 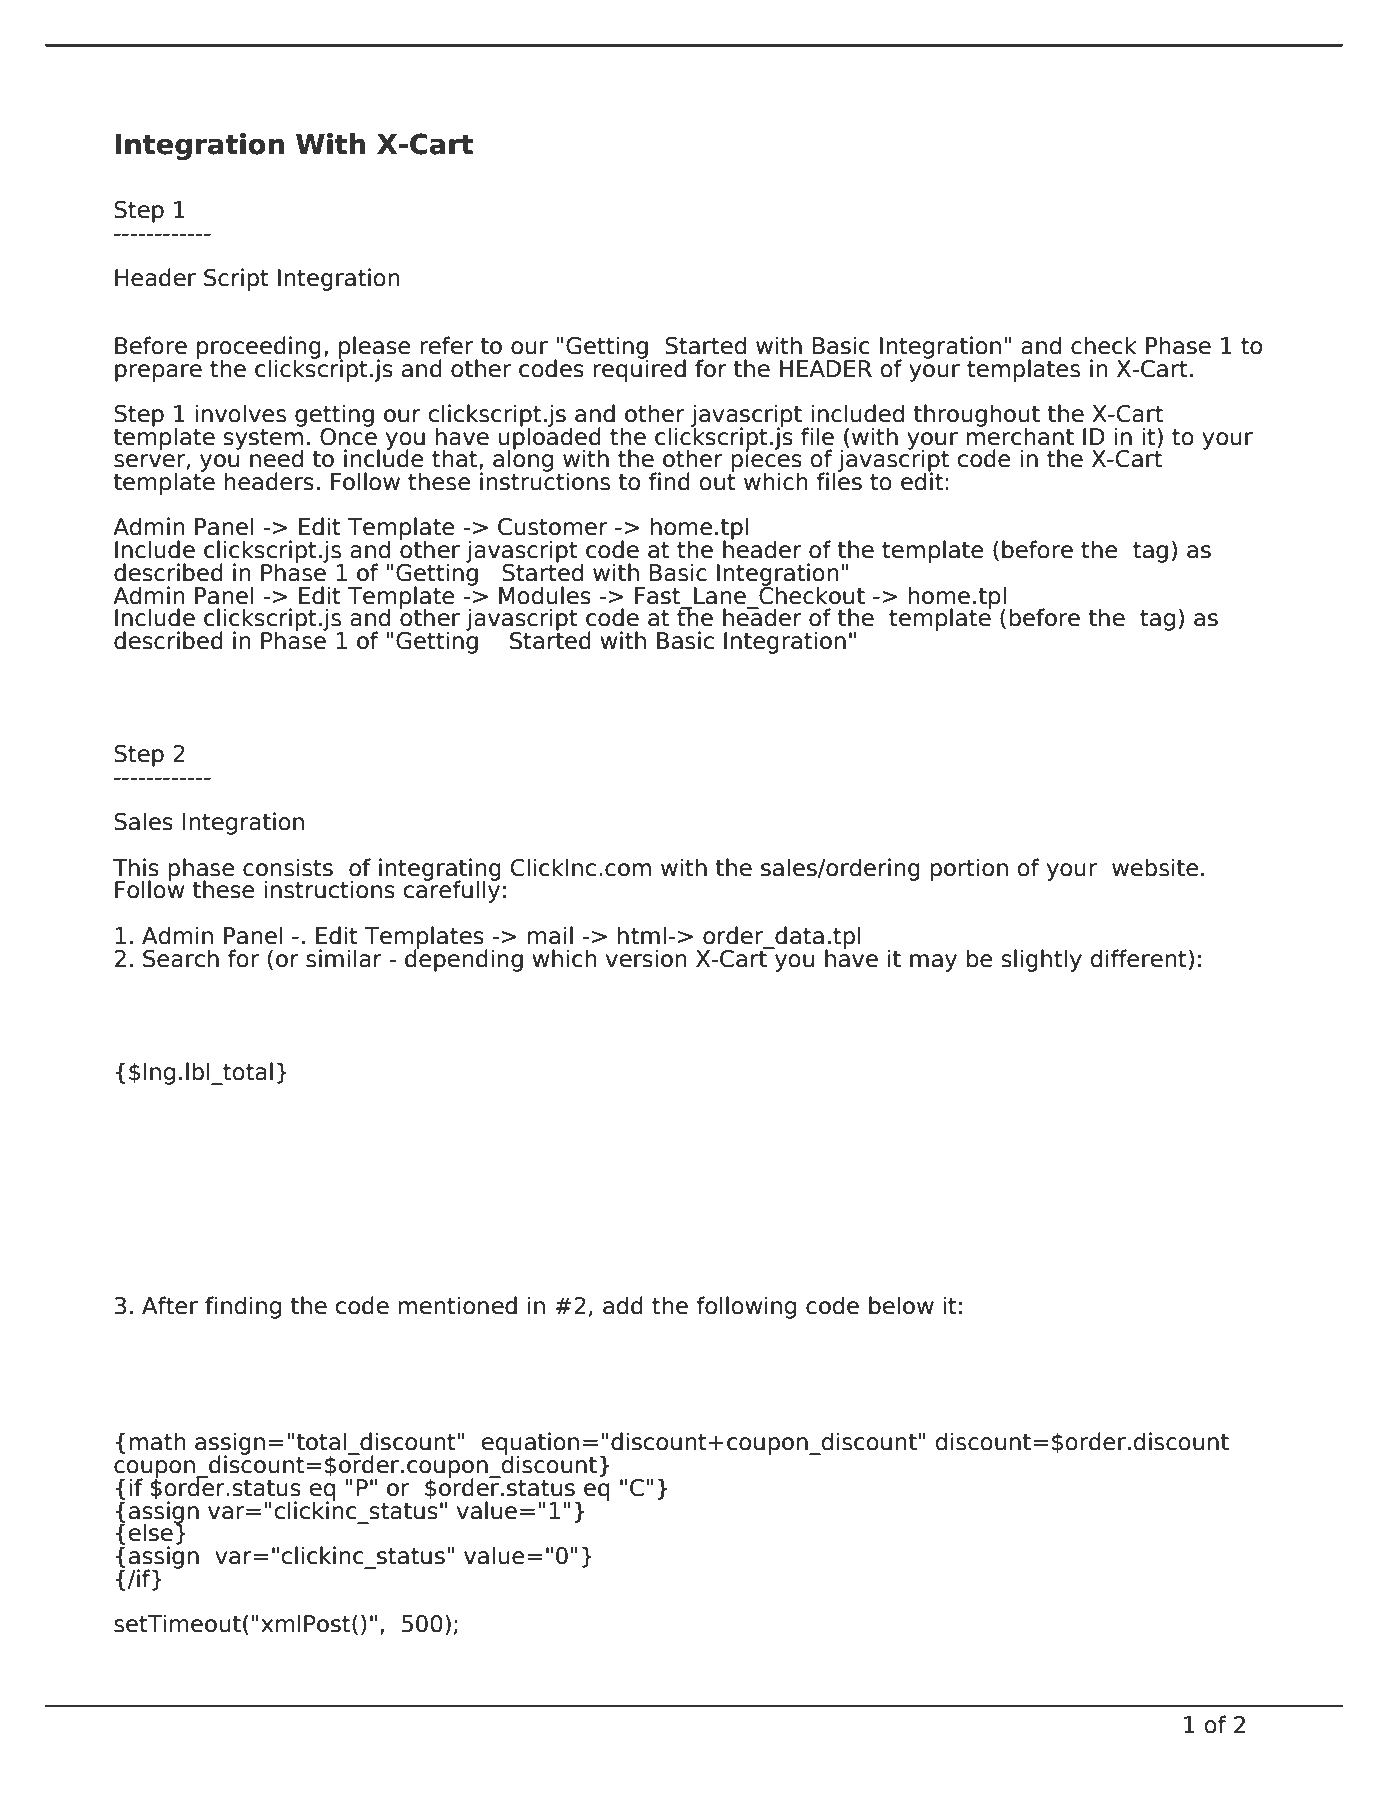 What do you see at coordinates (1041, 960) in the image?
I see `slightly` at bounding box center [1041, 960].
